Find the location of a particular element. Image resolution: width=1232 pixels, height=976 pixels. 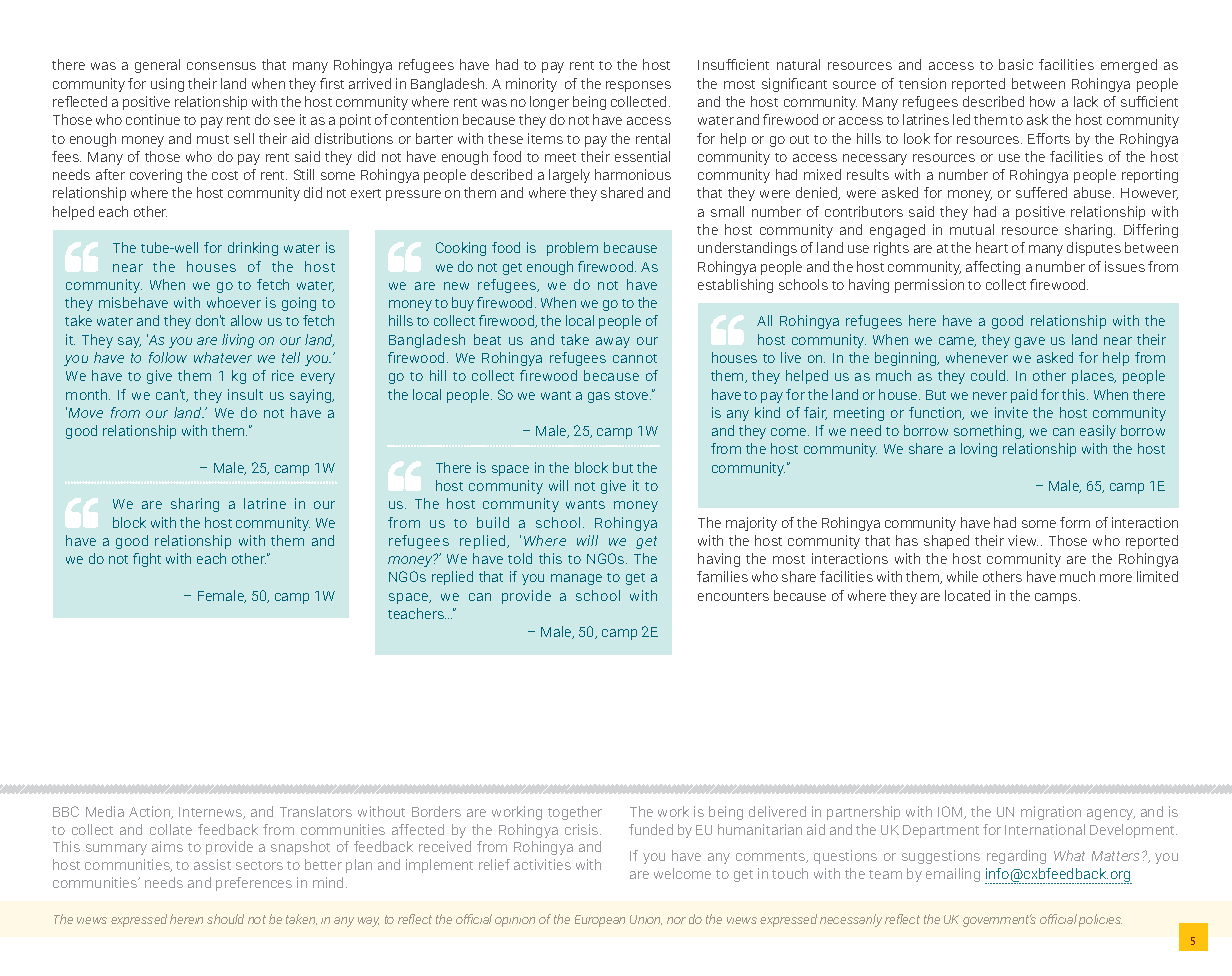

responses is located at coordinates (638, 86).
